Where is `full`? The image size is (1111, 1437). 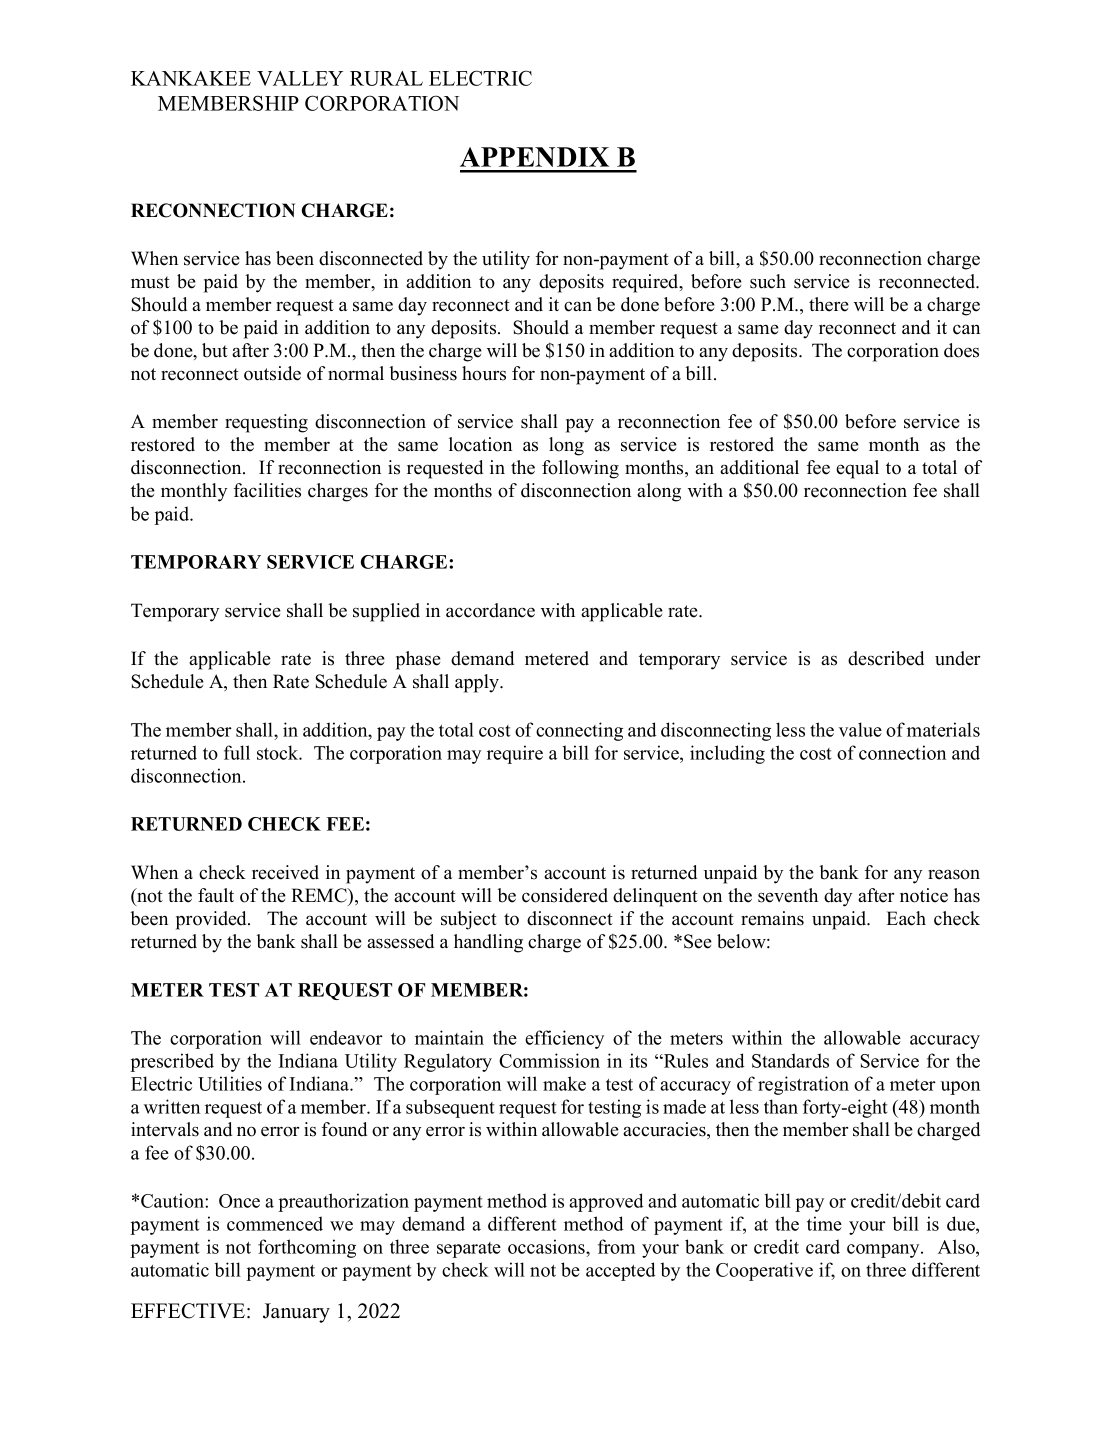 full is located at coordinates (237, 752).
